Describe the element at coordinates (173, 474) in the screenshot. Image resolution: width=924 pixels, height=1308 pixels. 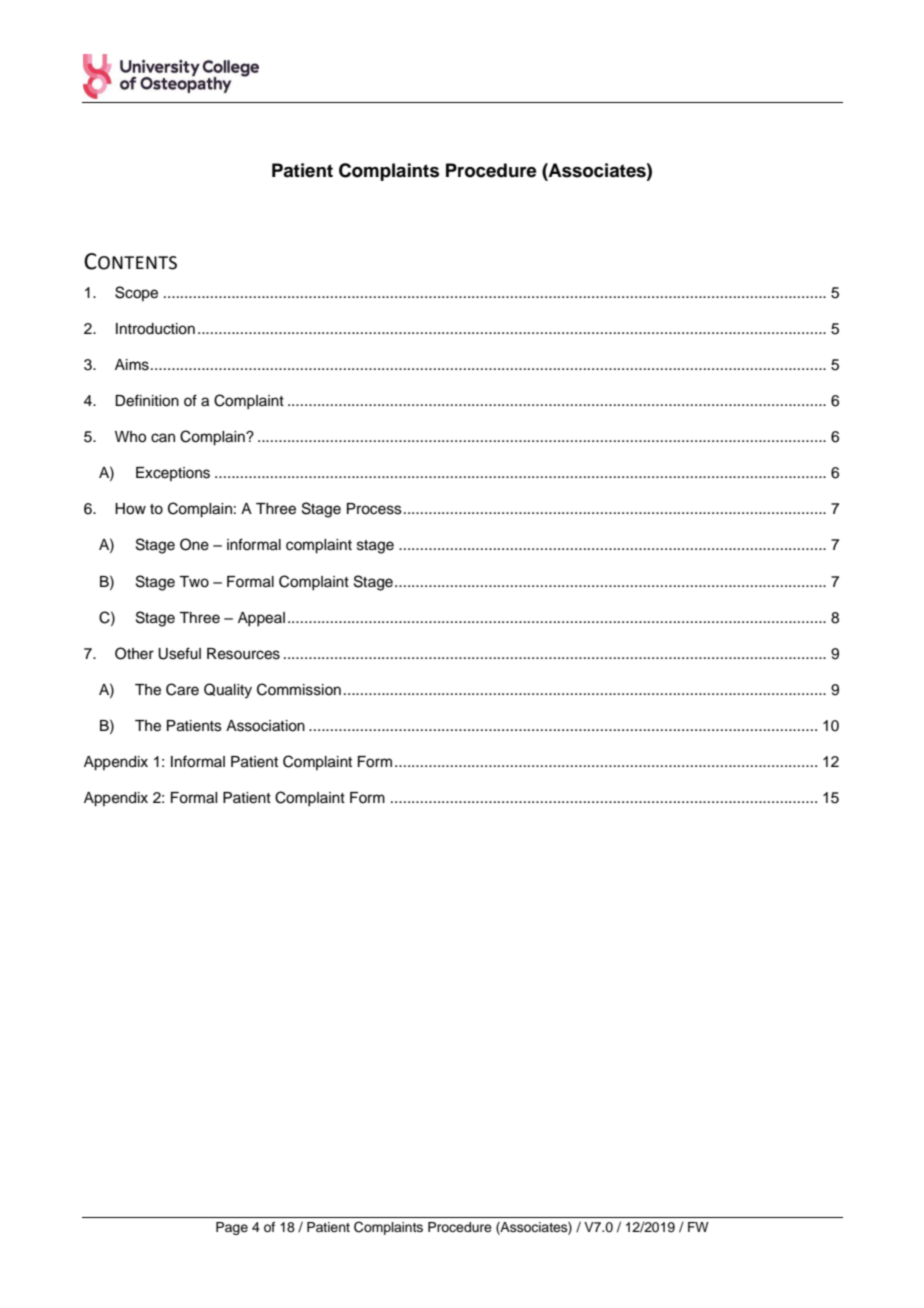
I see `Exceptions` at that location.
